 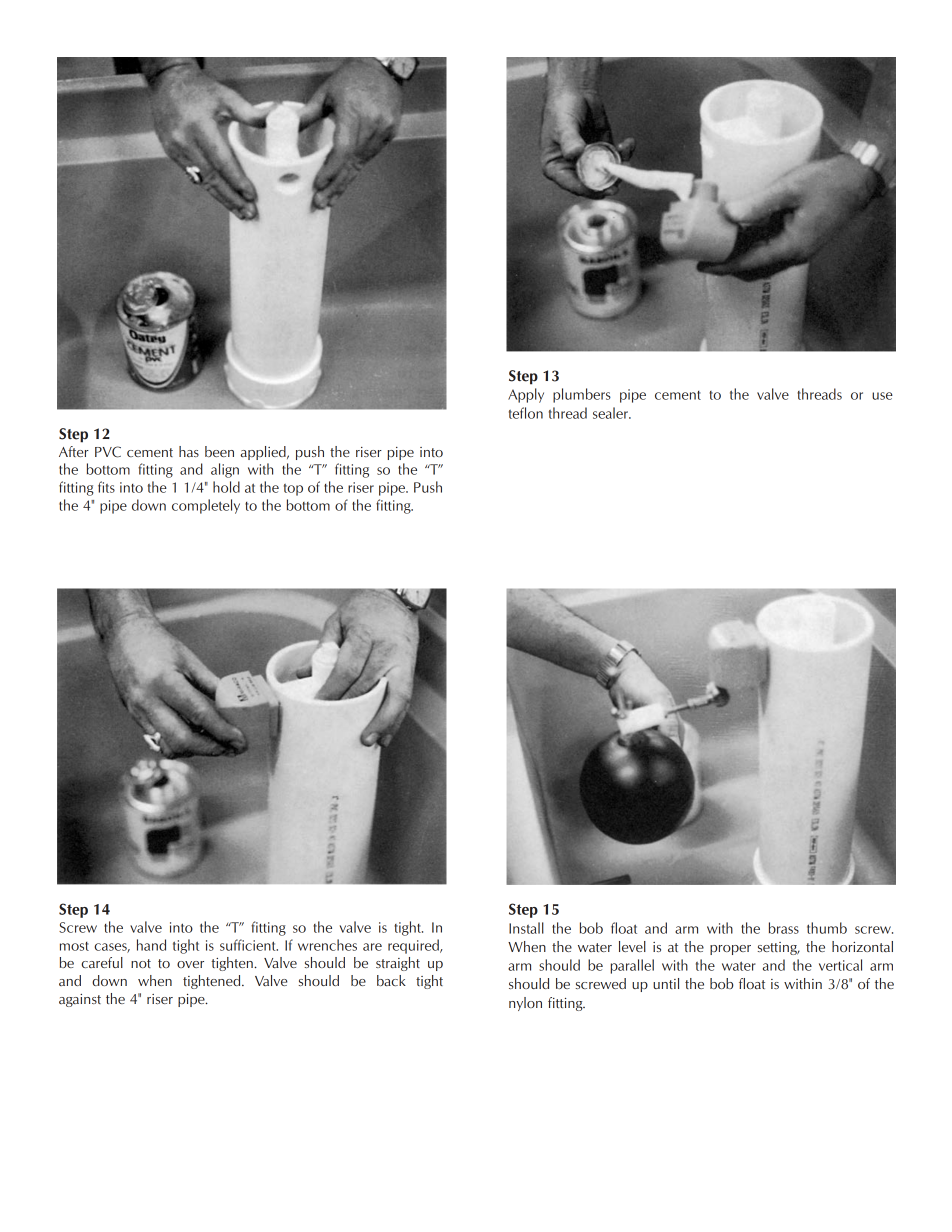 What do you see at coordinates (293, 490) in the document?
I see `top` at bounding box center [293, 490].
